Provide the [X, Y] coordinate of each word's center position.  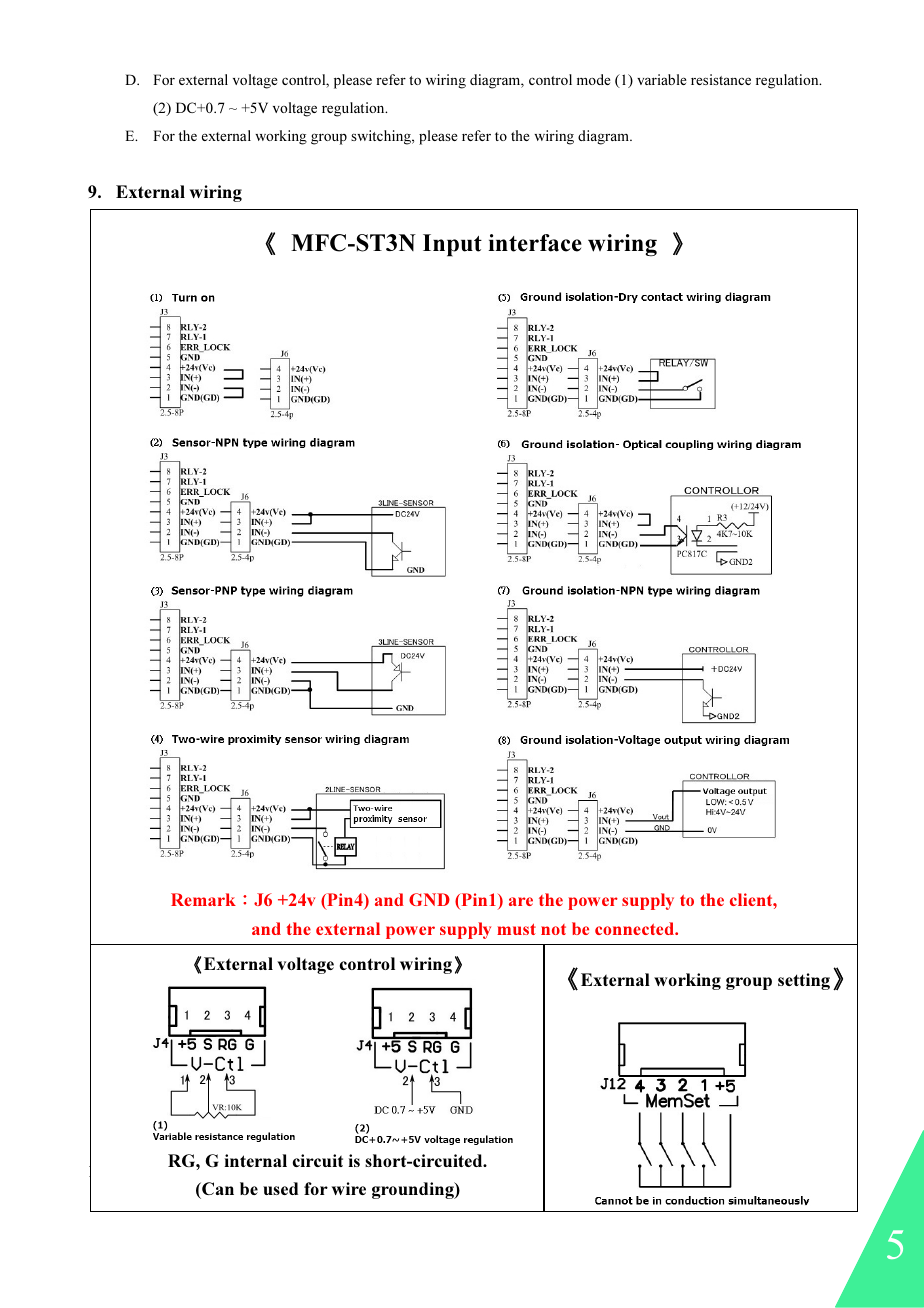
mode [594, 79]
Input [452, 245]
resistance [721, 79]
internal [255, 1160]
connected [635, 928]
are [521, 901]
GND [429, 899]
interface [535, 243]
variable [662, 79]
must [516, 929]
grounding [414, 1190]
